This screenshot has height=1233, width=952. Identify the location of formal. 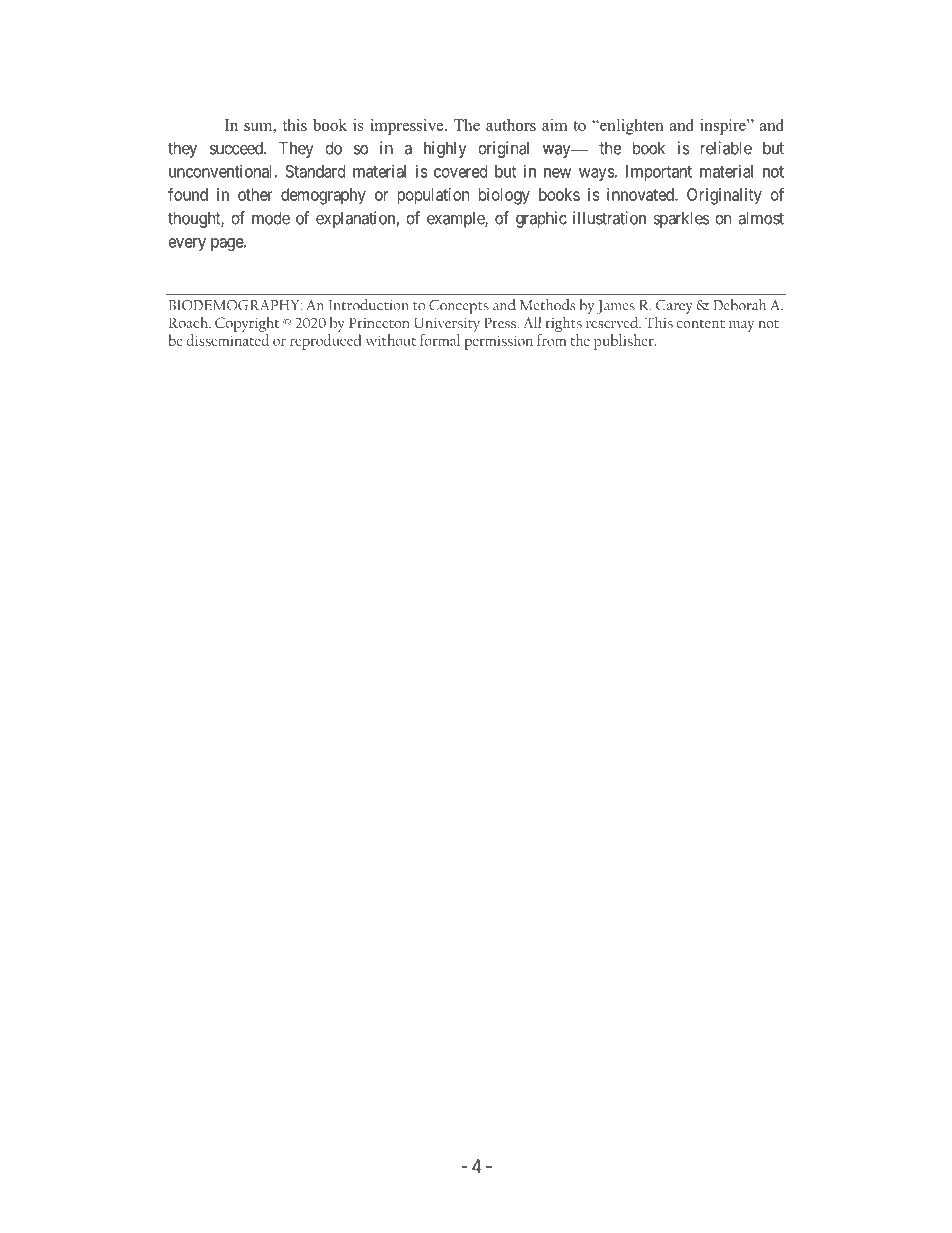
(440, 340).
